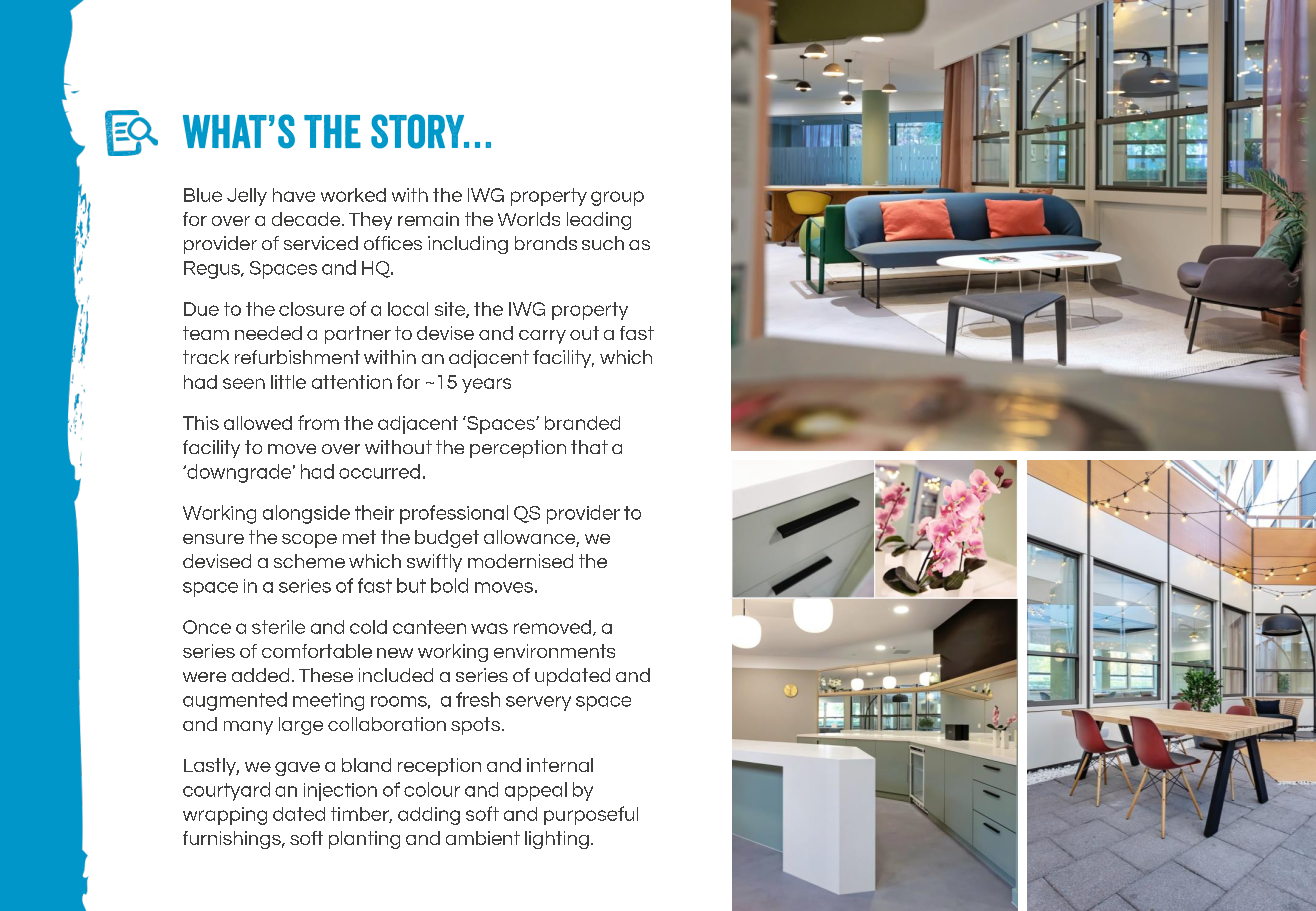 Image resolution: width=1316 pixels, height=911 pixels. What do you see at coordinates (225, 816) in the screenshot?
I see `wrapping` at bounding box center [225, 816].
